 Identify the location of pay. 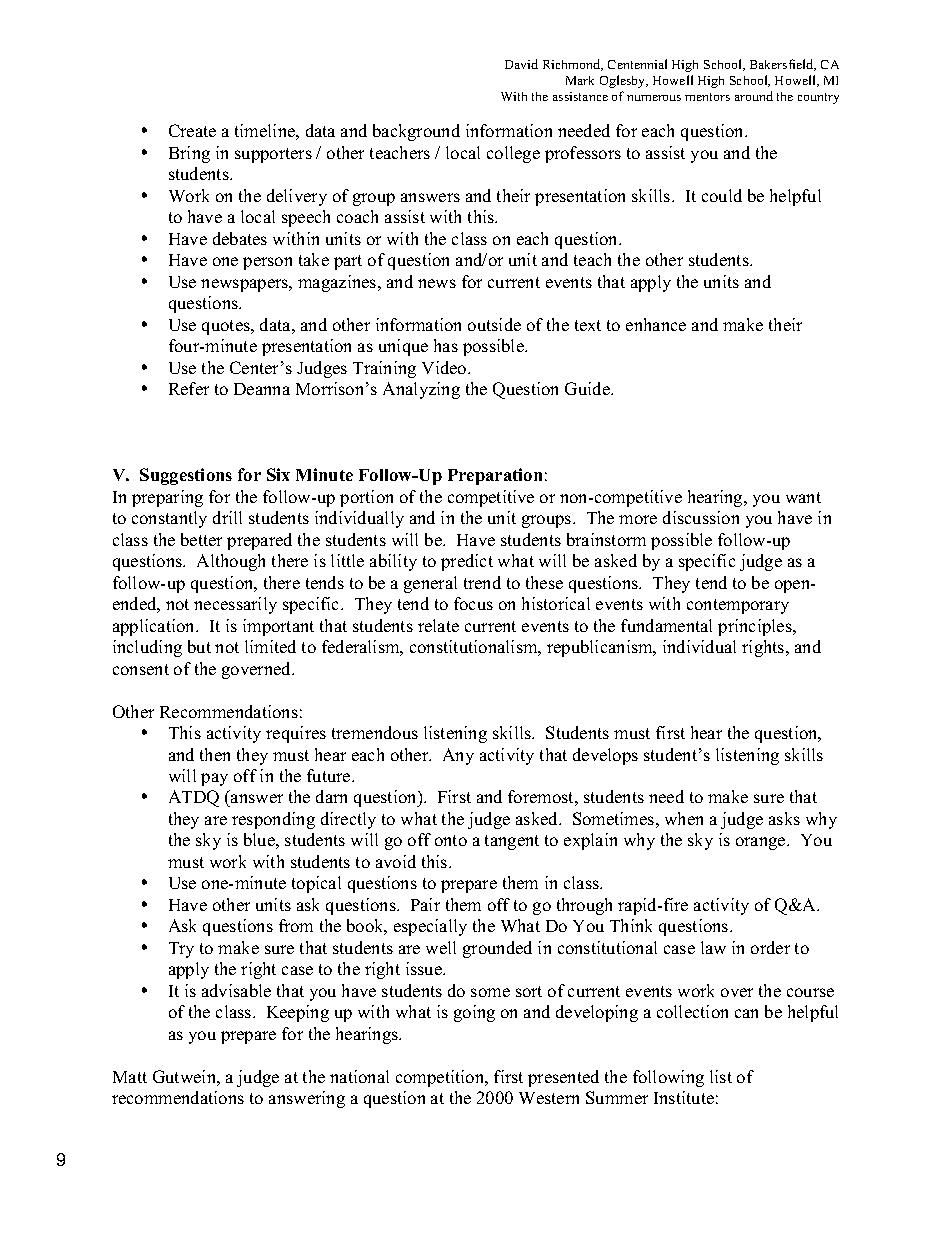
(214, 779).
